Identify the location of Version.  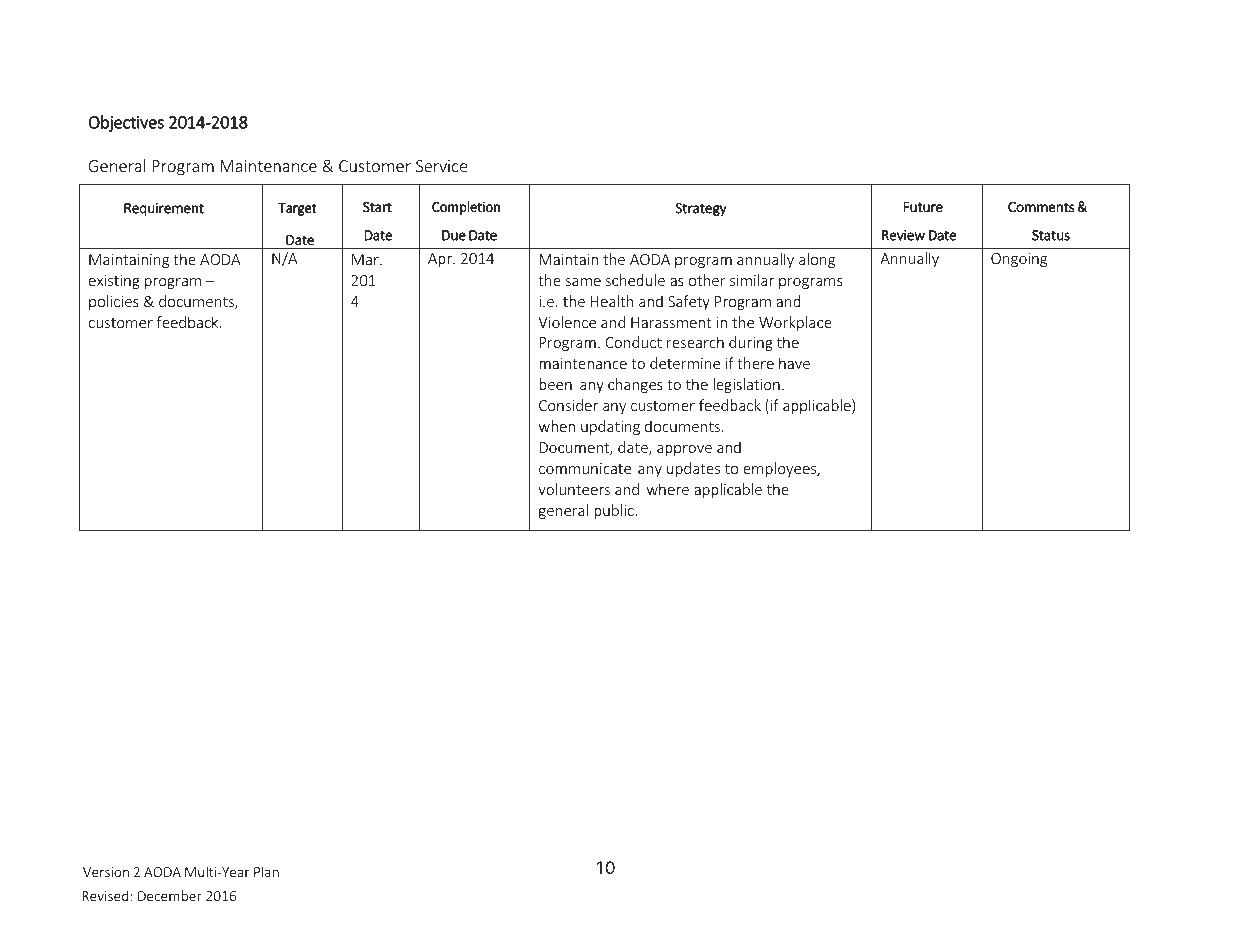
(106, 872).
